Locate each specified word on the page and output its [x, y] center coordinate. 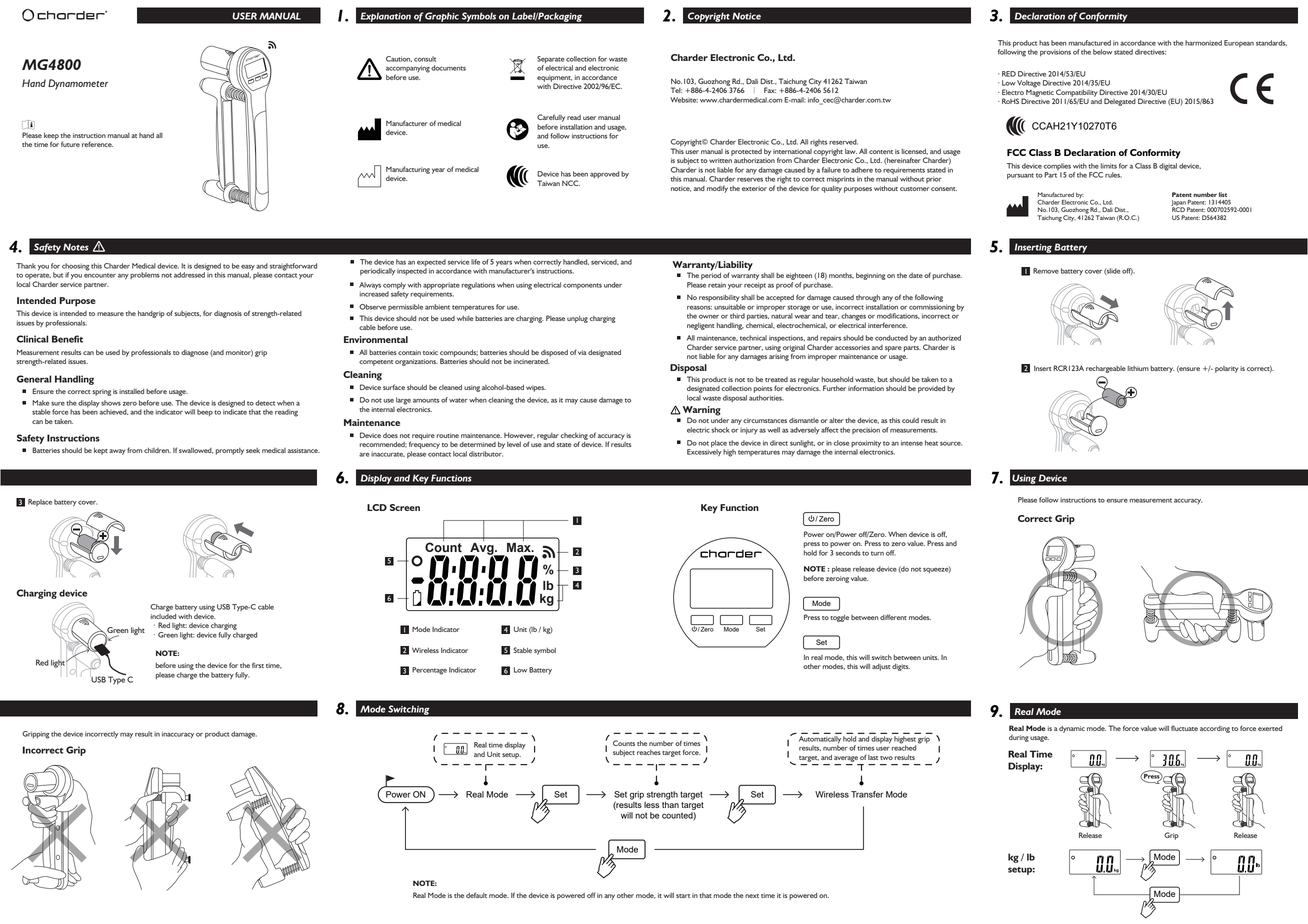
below [1102, 52]
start [683, 896]
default [476, 895]
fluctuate [1184, 728]
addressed [189, 275]
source [951, 444]
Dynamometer [78, 84]
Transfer [867, 794]
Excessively [704, 453]
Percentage [429, 671]
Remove [1046, 271]
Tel [676, 90]
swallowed [196, 451]
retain [717, 285]
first [258, 665]
